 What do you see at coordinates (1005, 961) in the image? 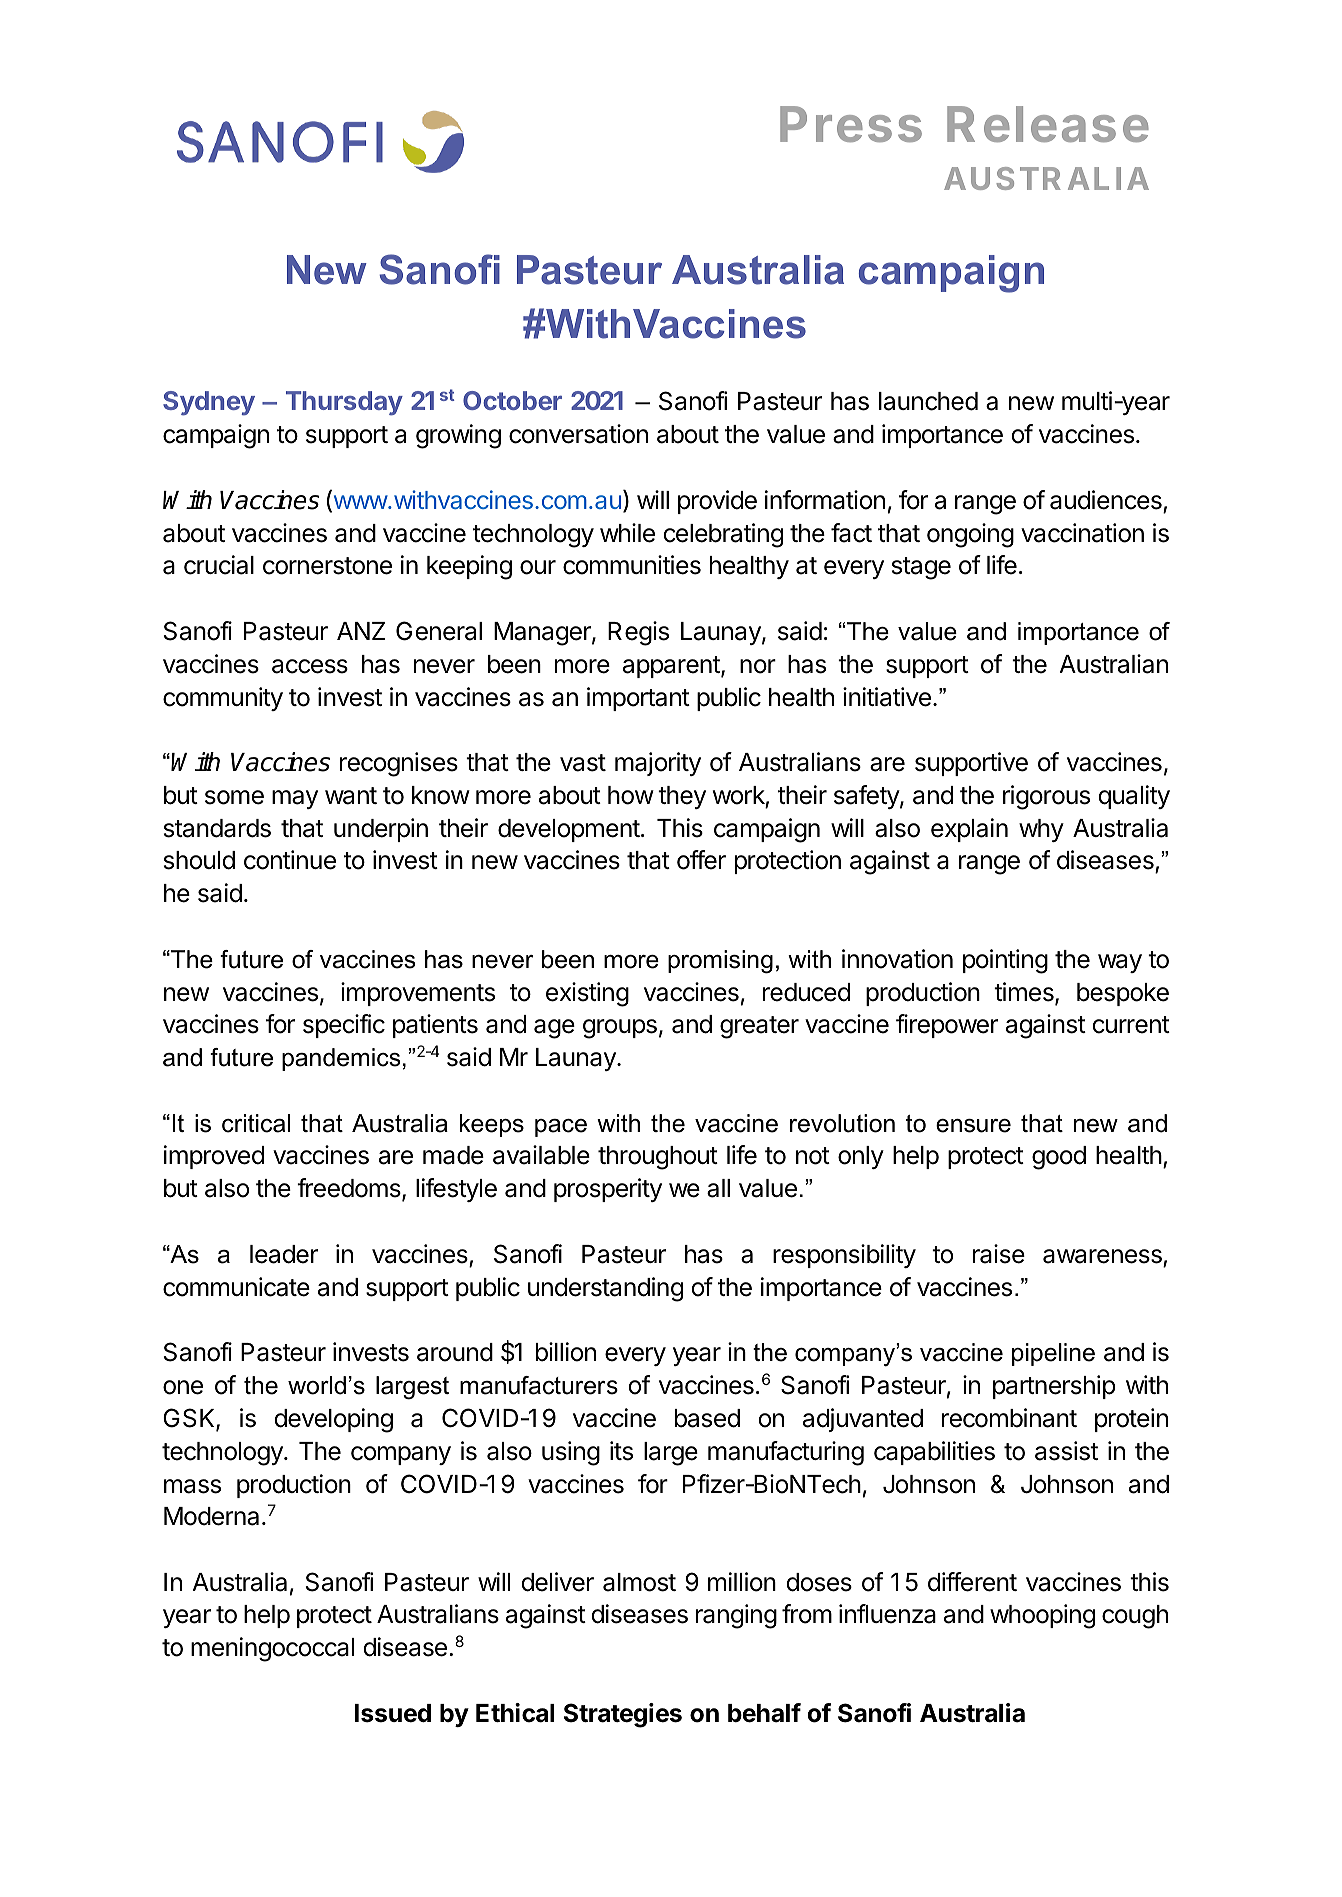
I see `pointing` at bounding box center [1005, 961].
